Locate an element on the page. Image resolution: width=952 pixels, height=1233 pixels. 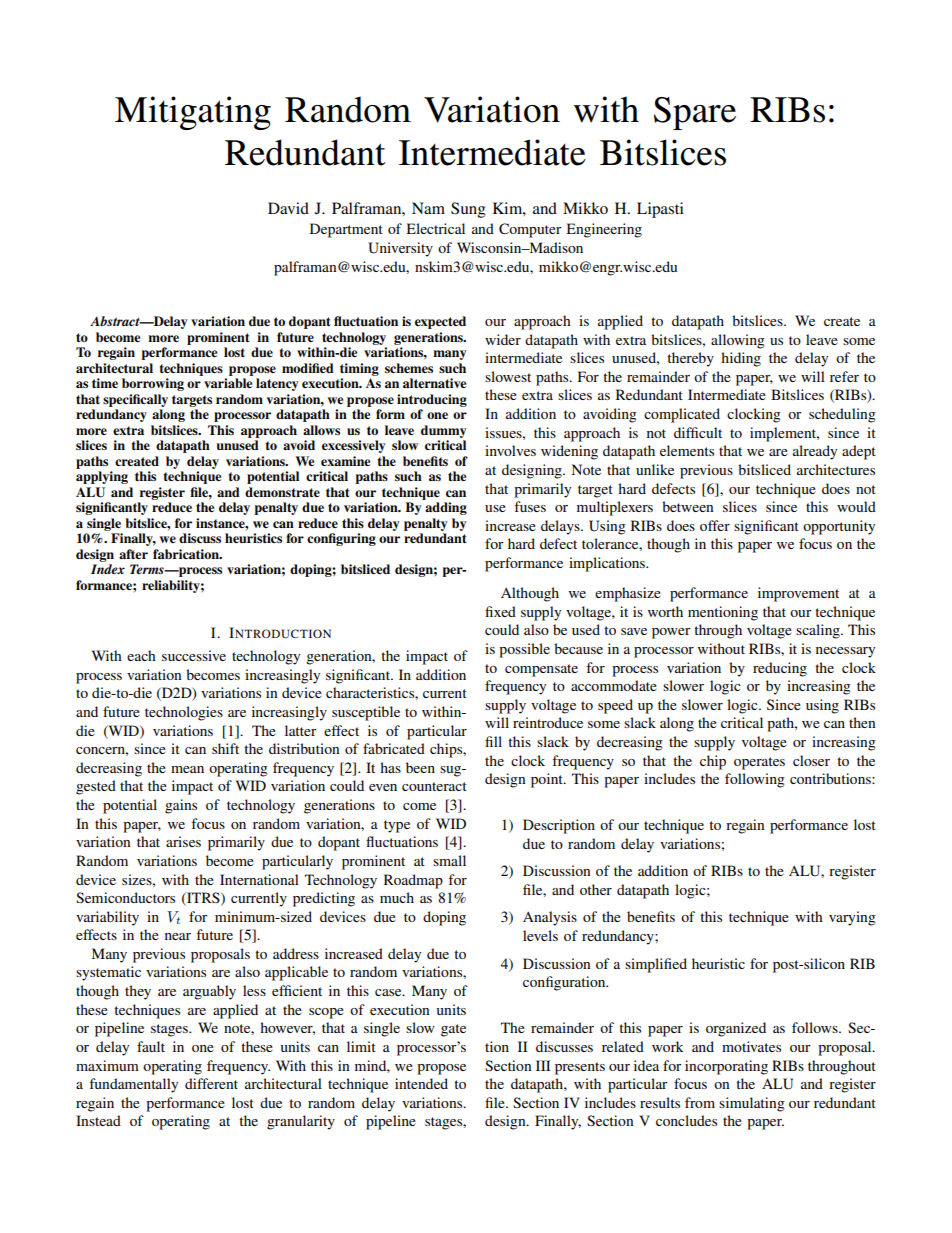
successive is located at coordinates (194, 655).
